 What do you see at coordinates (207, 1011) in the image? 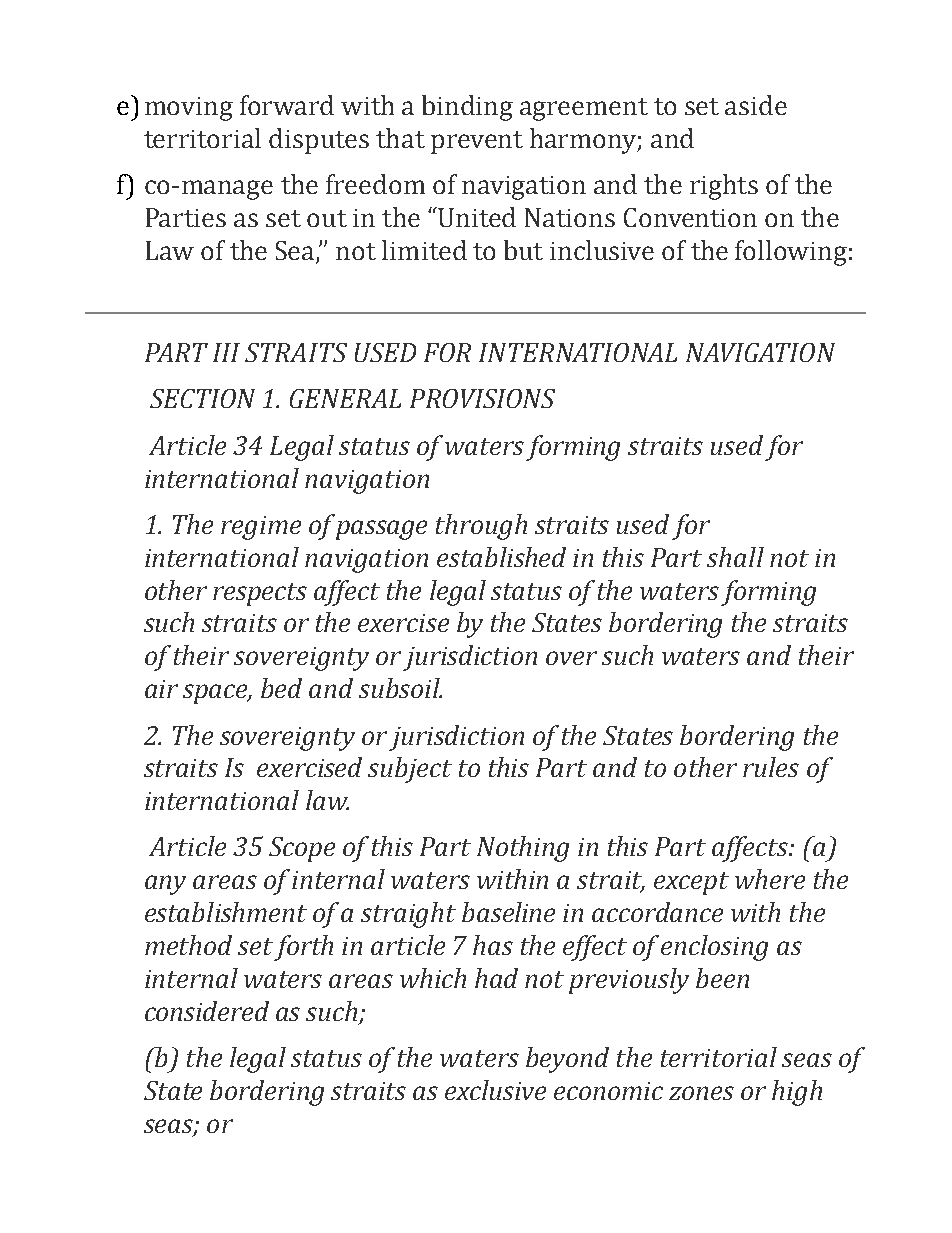
I see `considered` at bounding box center [207, 1011].
